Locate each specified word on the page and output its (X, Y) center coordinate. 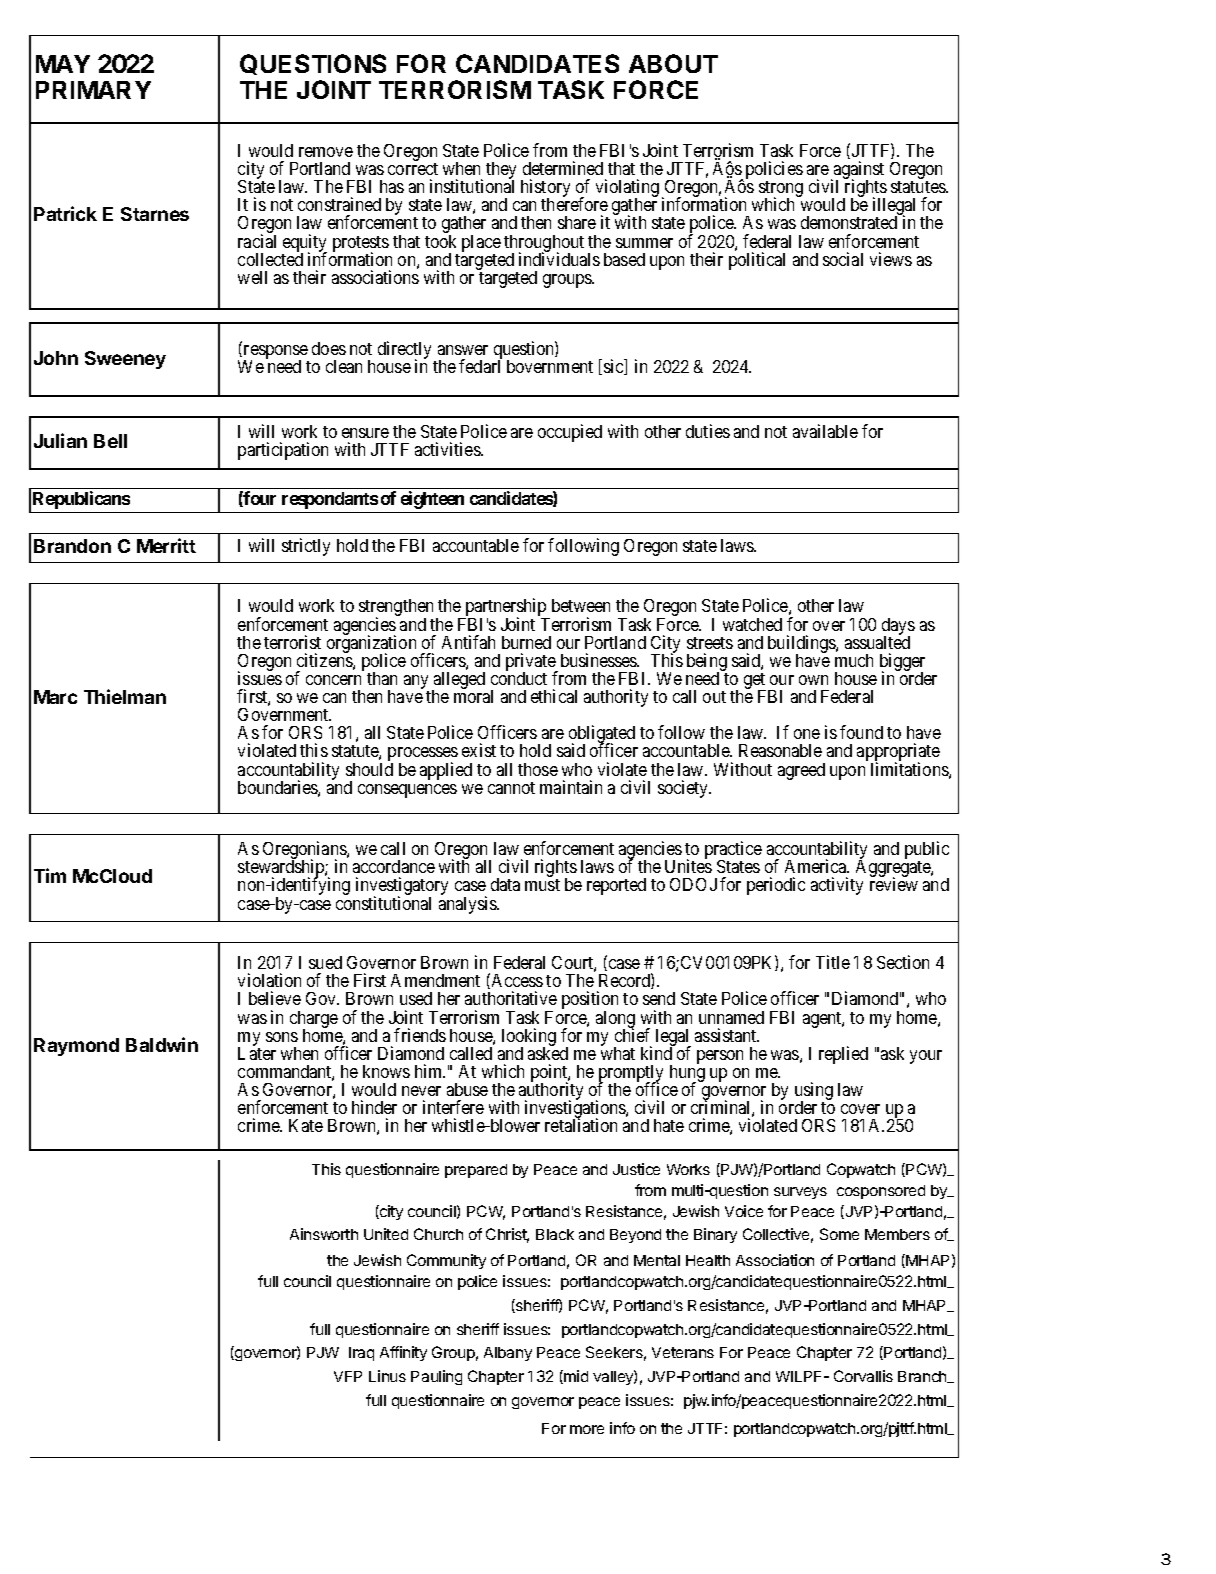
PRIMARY (93, 90)
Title (833, 962)
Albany (508, 1354)
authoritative (511, 998)
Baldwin (162, 1044)
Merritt (166, 545)
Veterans (683, 1352)
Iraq (361, 1354)
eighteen (432, 500)
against (858, 171)
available (825, 431)
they (501, 172)
